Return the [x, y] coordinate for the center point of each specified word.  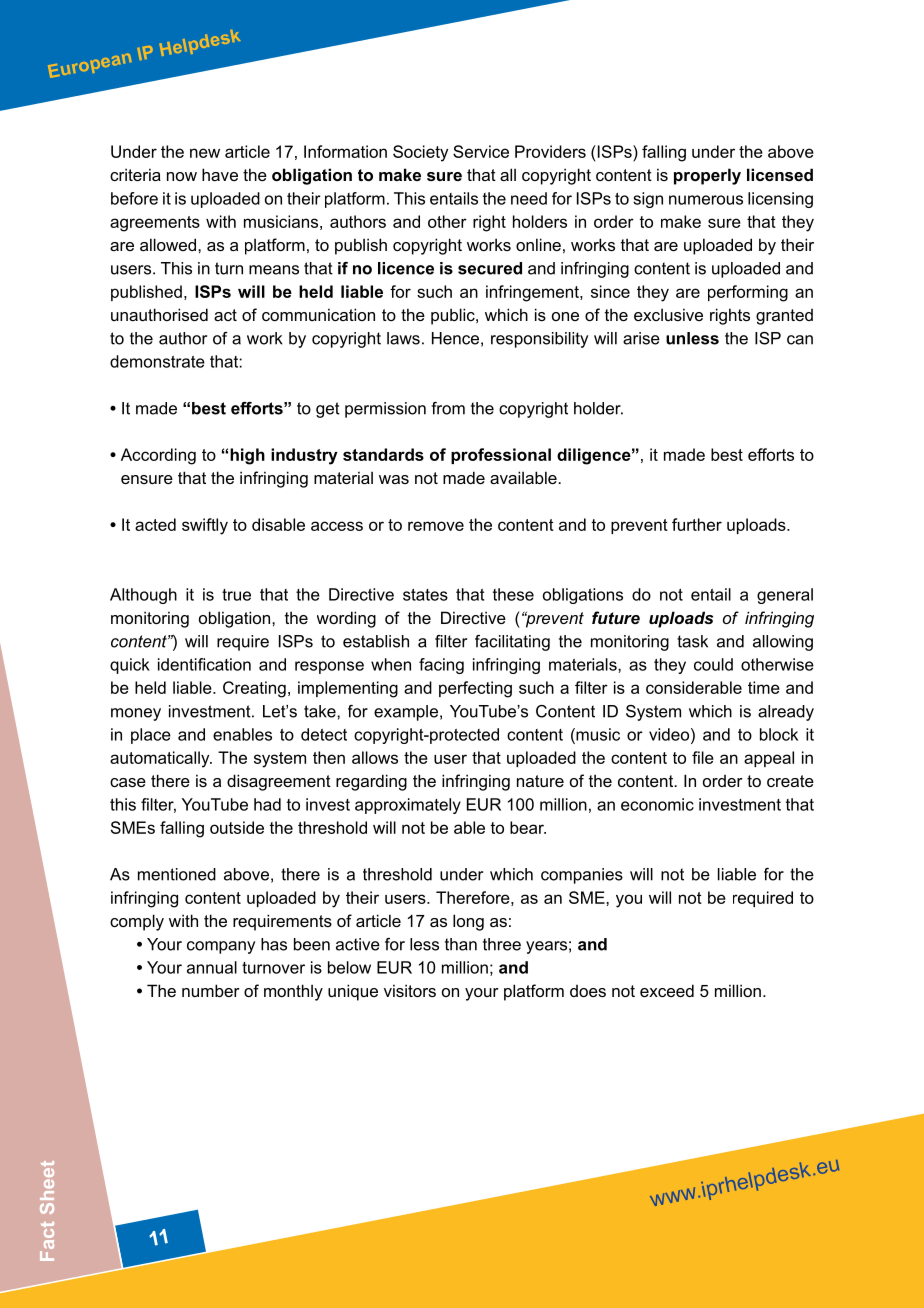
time [764, 687]
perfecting [475, 689]
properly [707, 176]
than [461, 944]
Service [481, 151]
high [247, 456]
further [697, 524]
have [220, 174]
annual [212, 967]
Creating [254, 689]
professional [501, 456]
